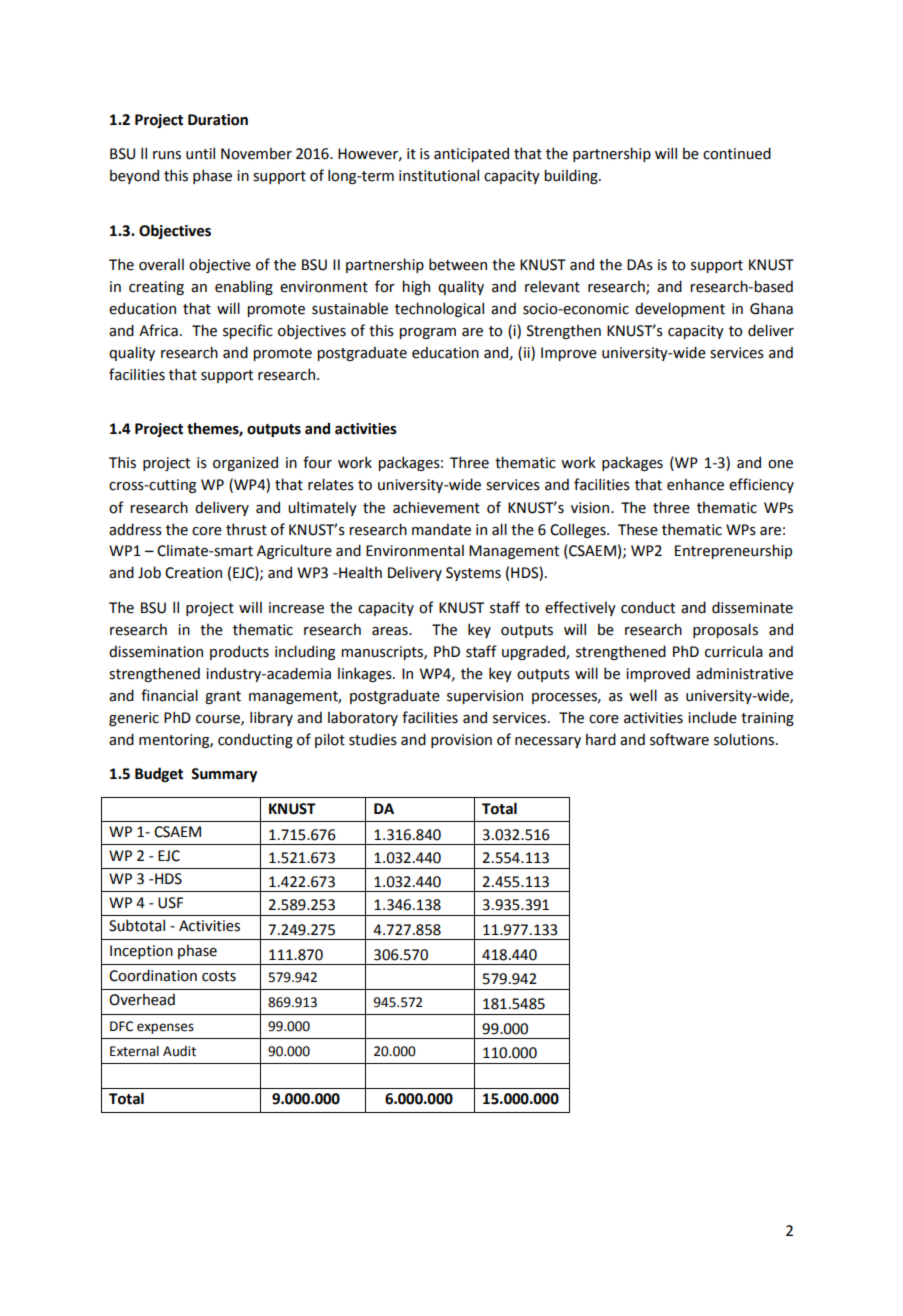 This screenshot has height=1316, width=903. I want to click on until, so click(200, 153).
